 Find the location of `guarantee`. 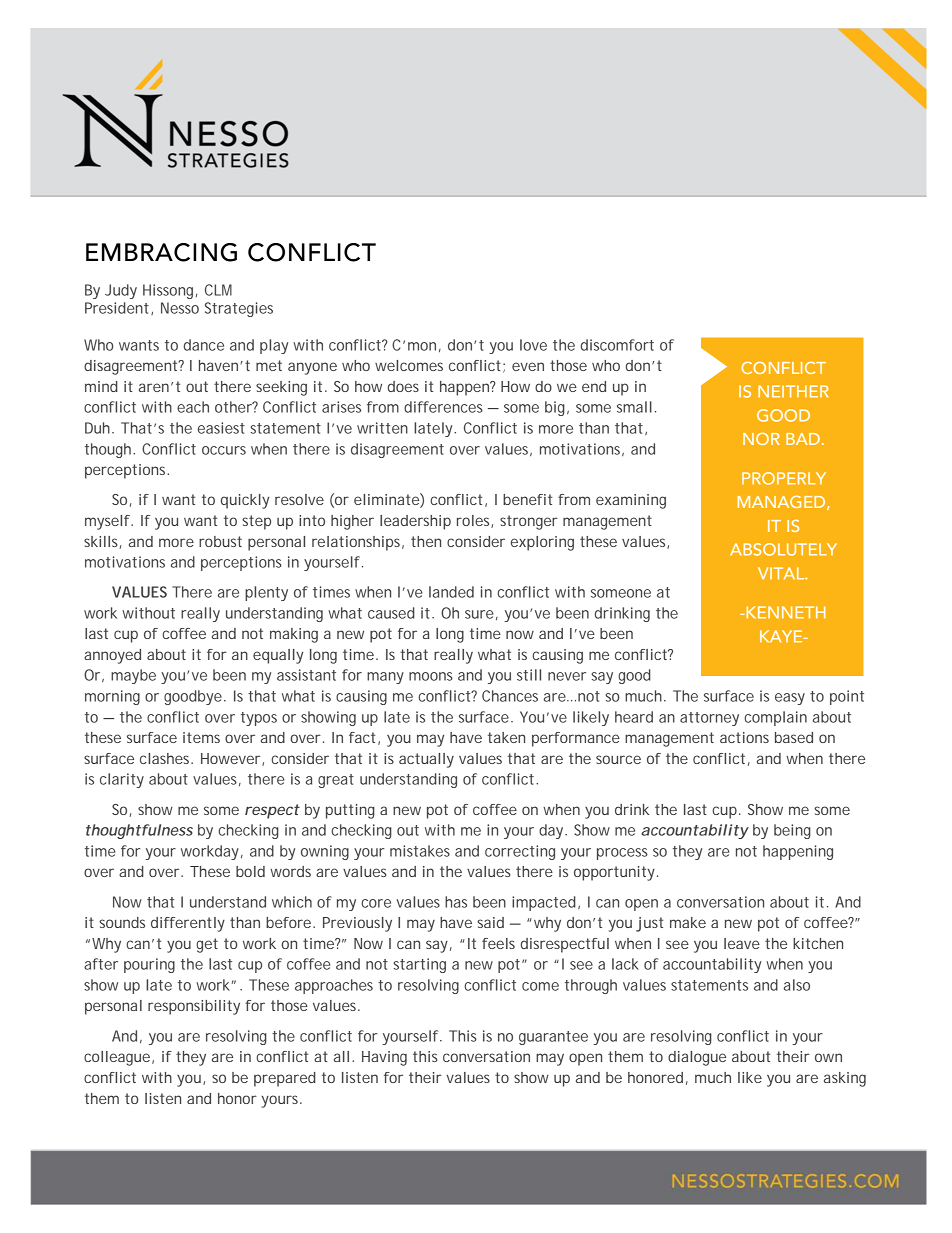

guarantee is located at coordinates (553, 1038).
